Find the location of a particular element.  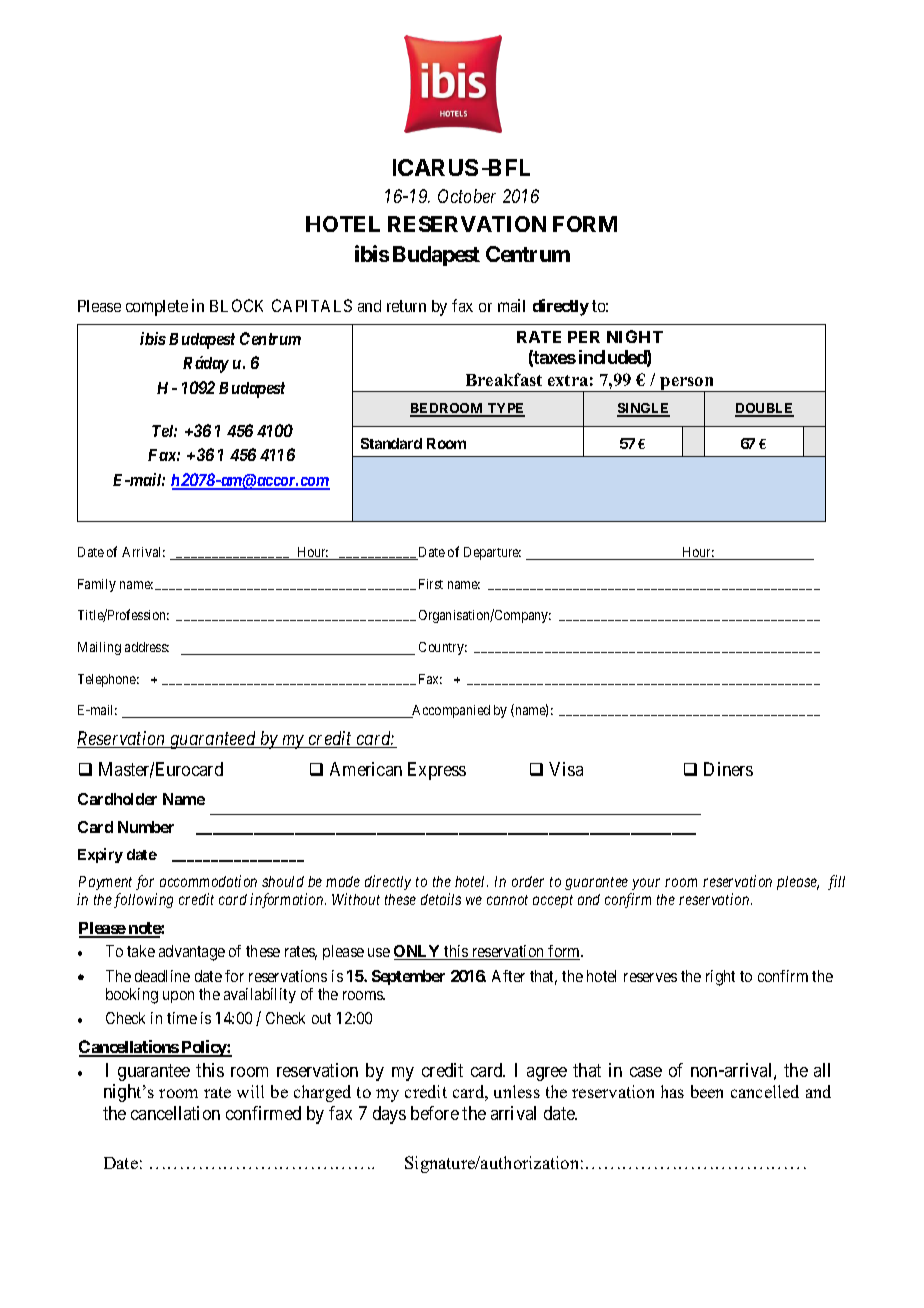

complete is located at coordinates (157, 308).
